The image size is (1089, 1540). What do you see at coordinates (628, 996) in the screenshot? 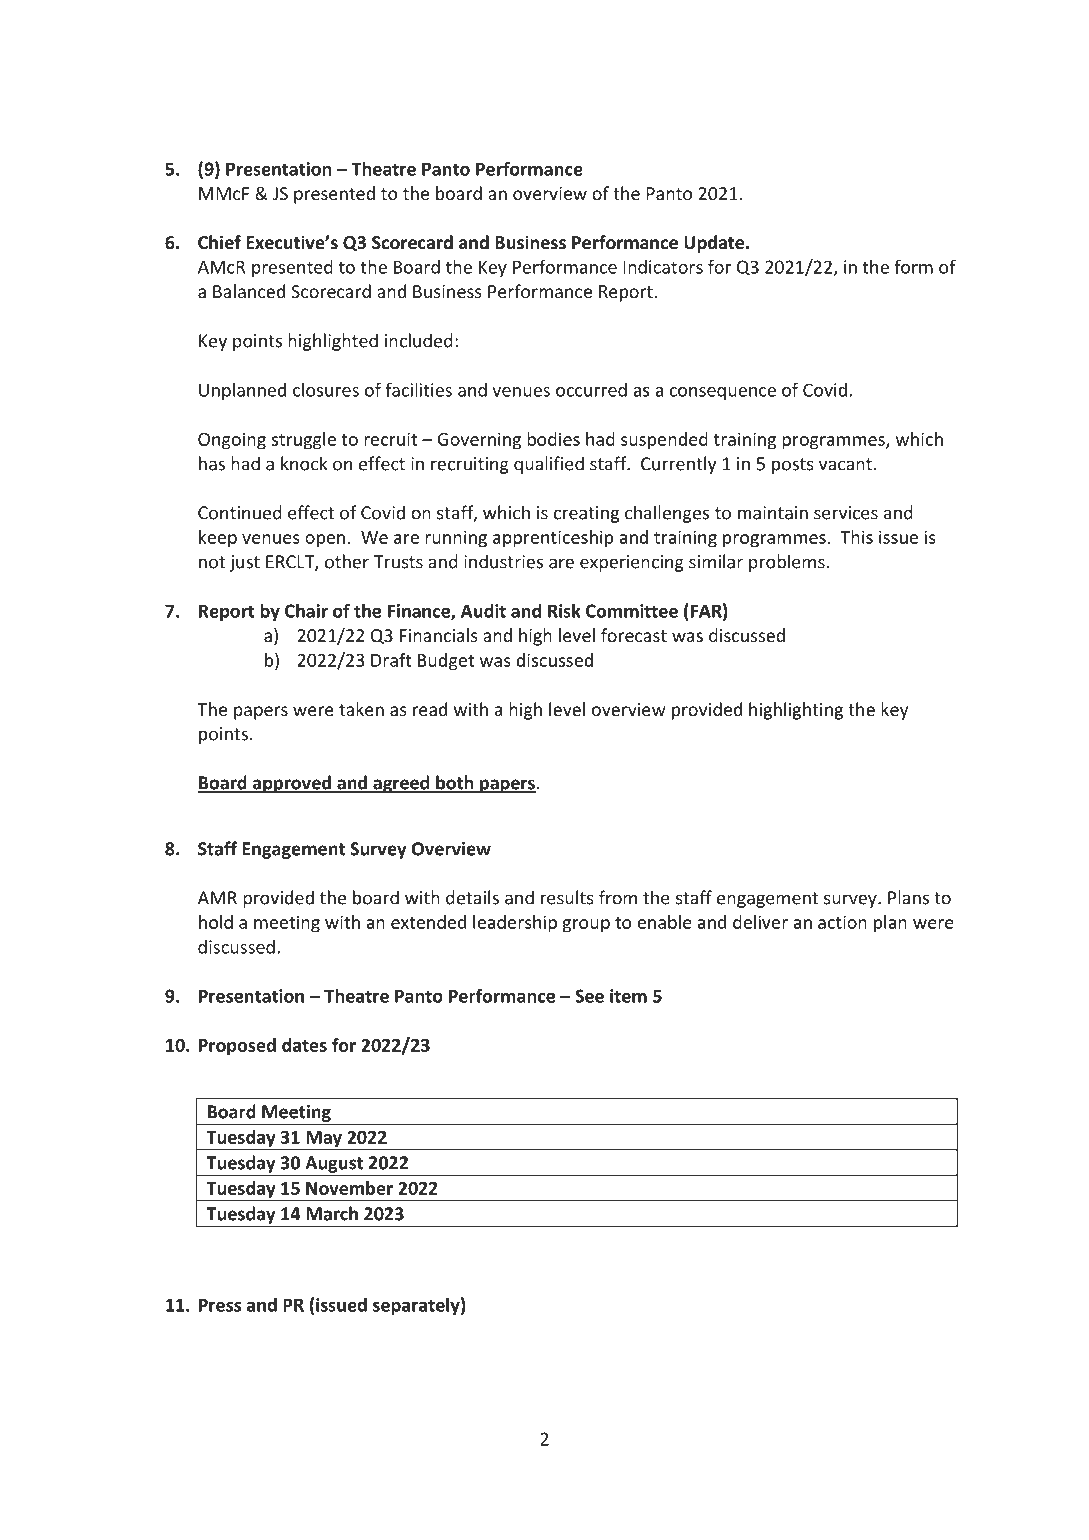
I see `item` at bounding box center [628, 996].
